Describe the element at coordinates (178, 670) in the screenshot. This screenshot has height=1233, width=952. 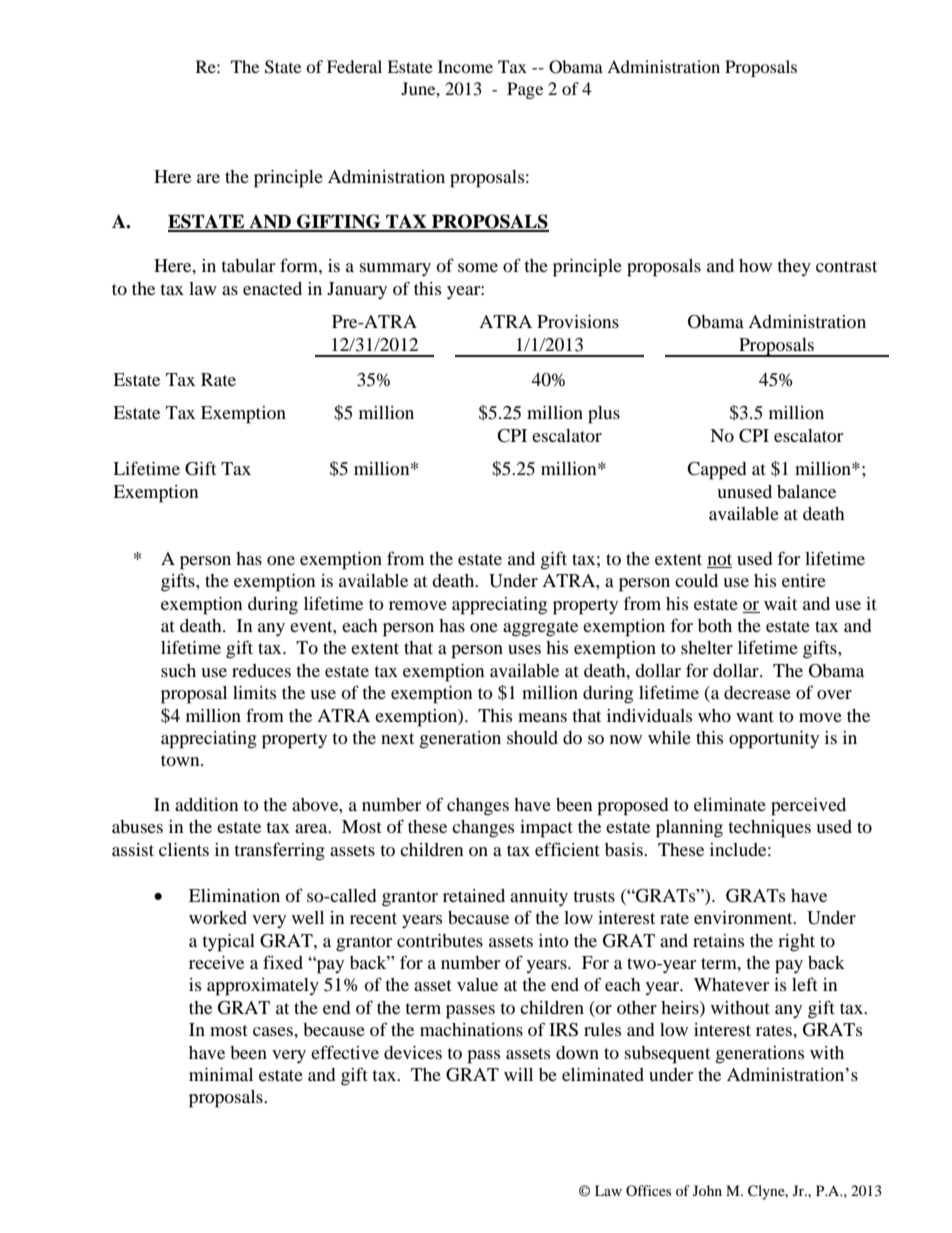
I see `such` at that location.
